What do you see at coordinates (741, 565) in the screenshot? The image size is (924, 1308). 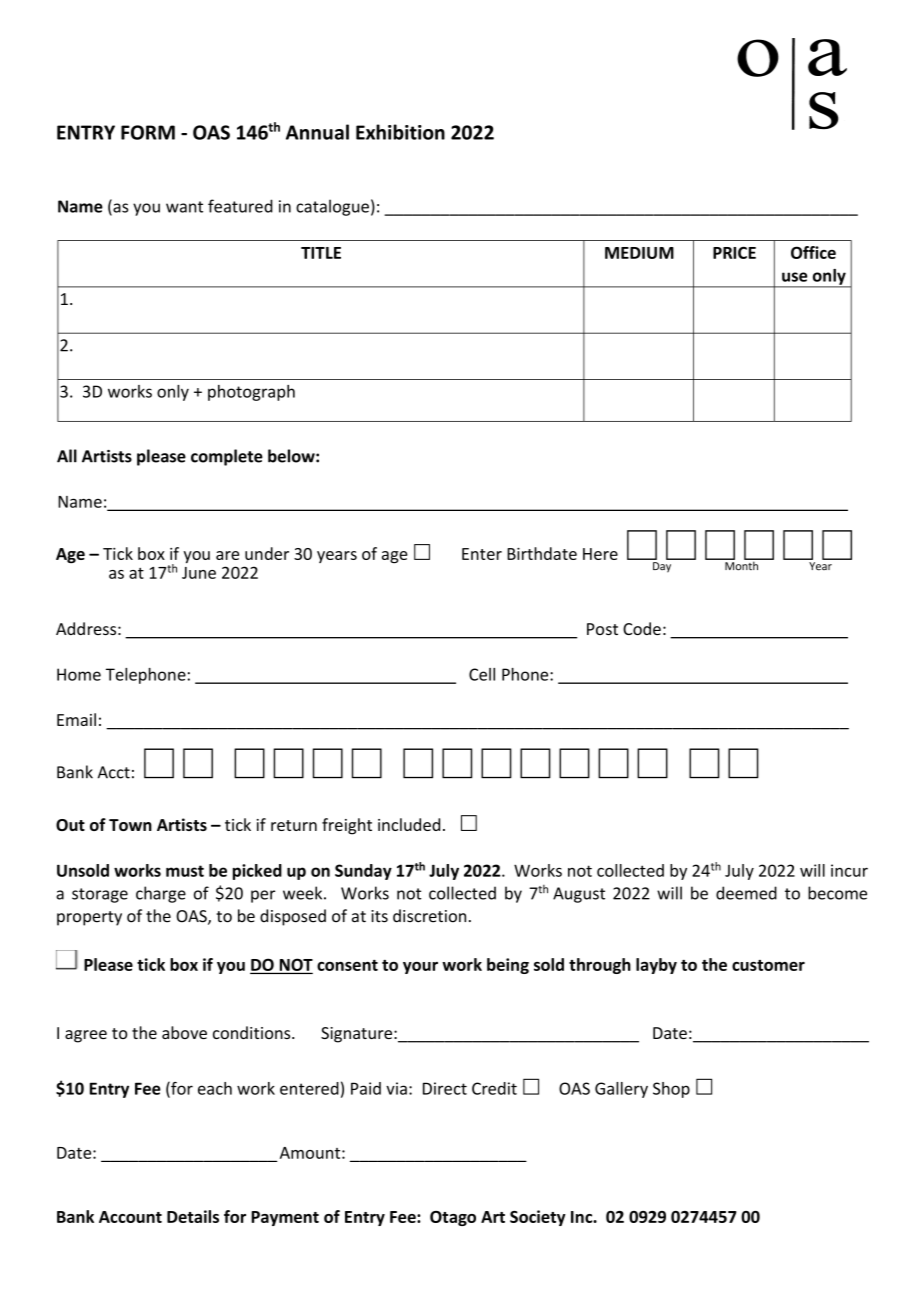 I see `Month` at bounding box center [741, 565].
